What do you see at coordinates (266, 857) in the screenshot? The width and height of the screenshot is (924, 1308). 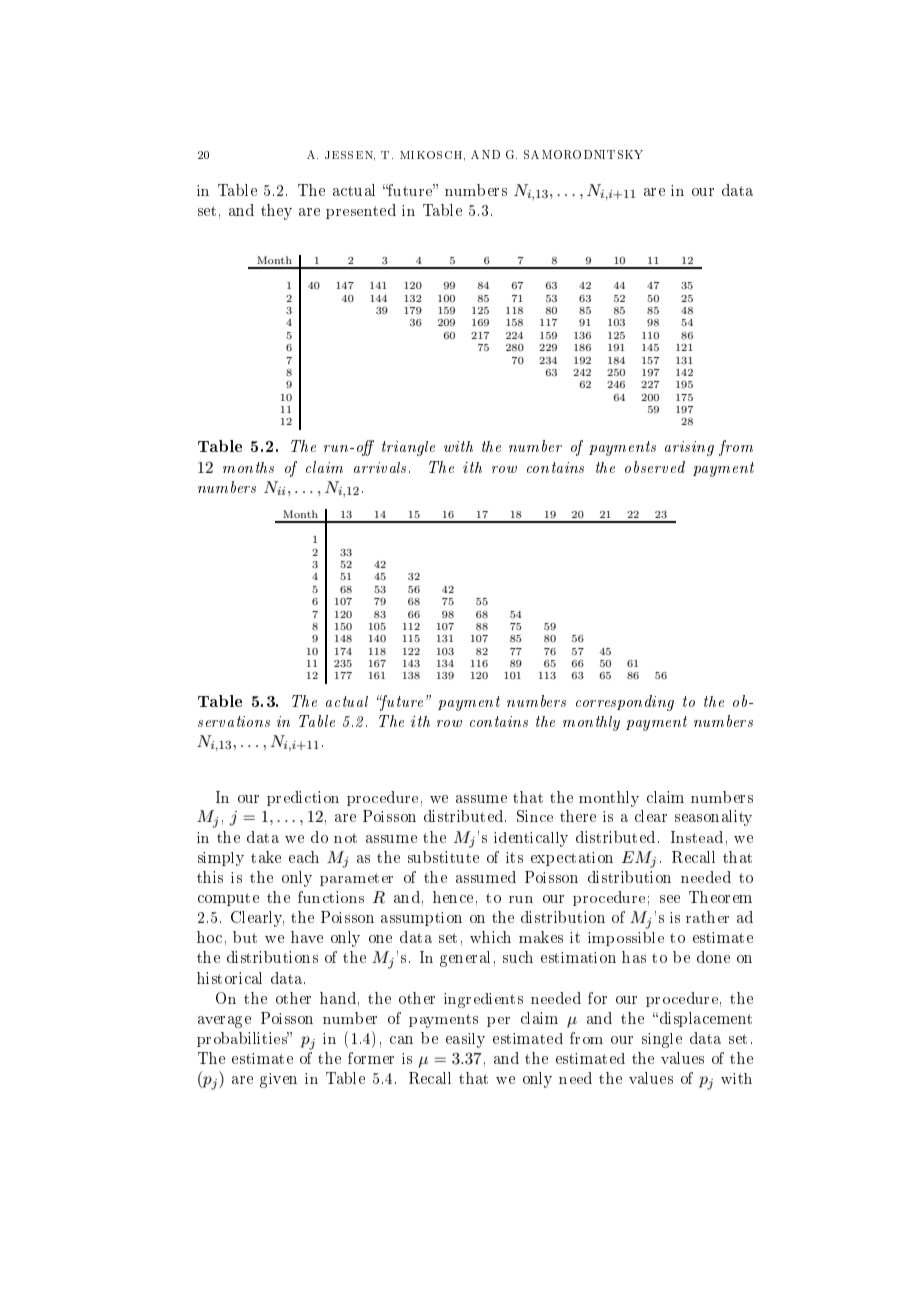 I see `take` at bounding box center [266, 857].
